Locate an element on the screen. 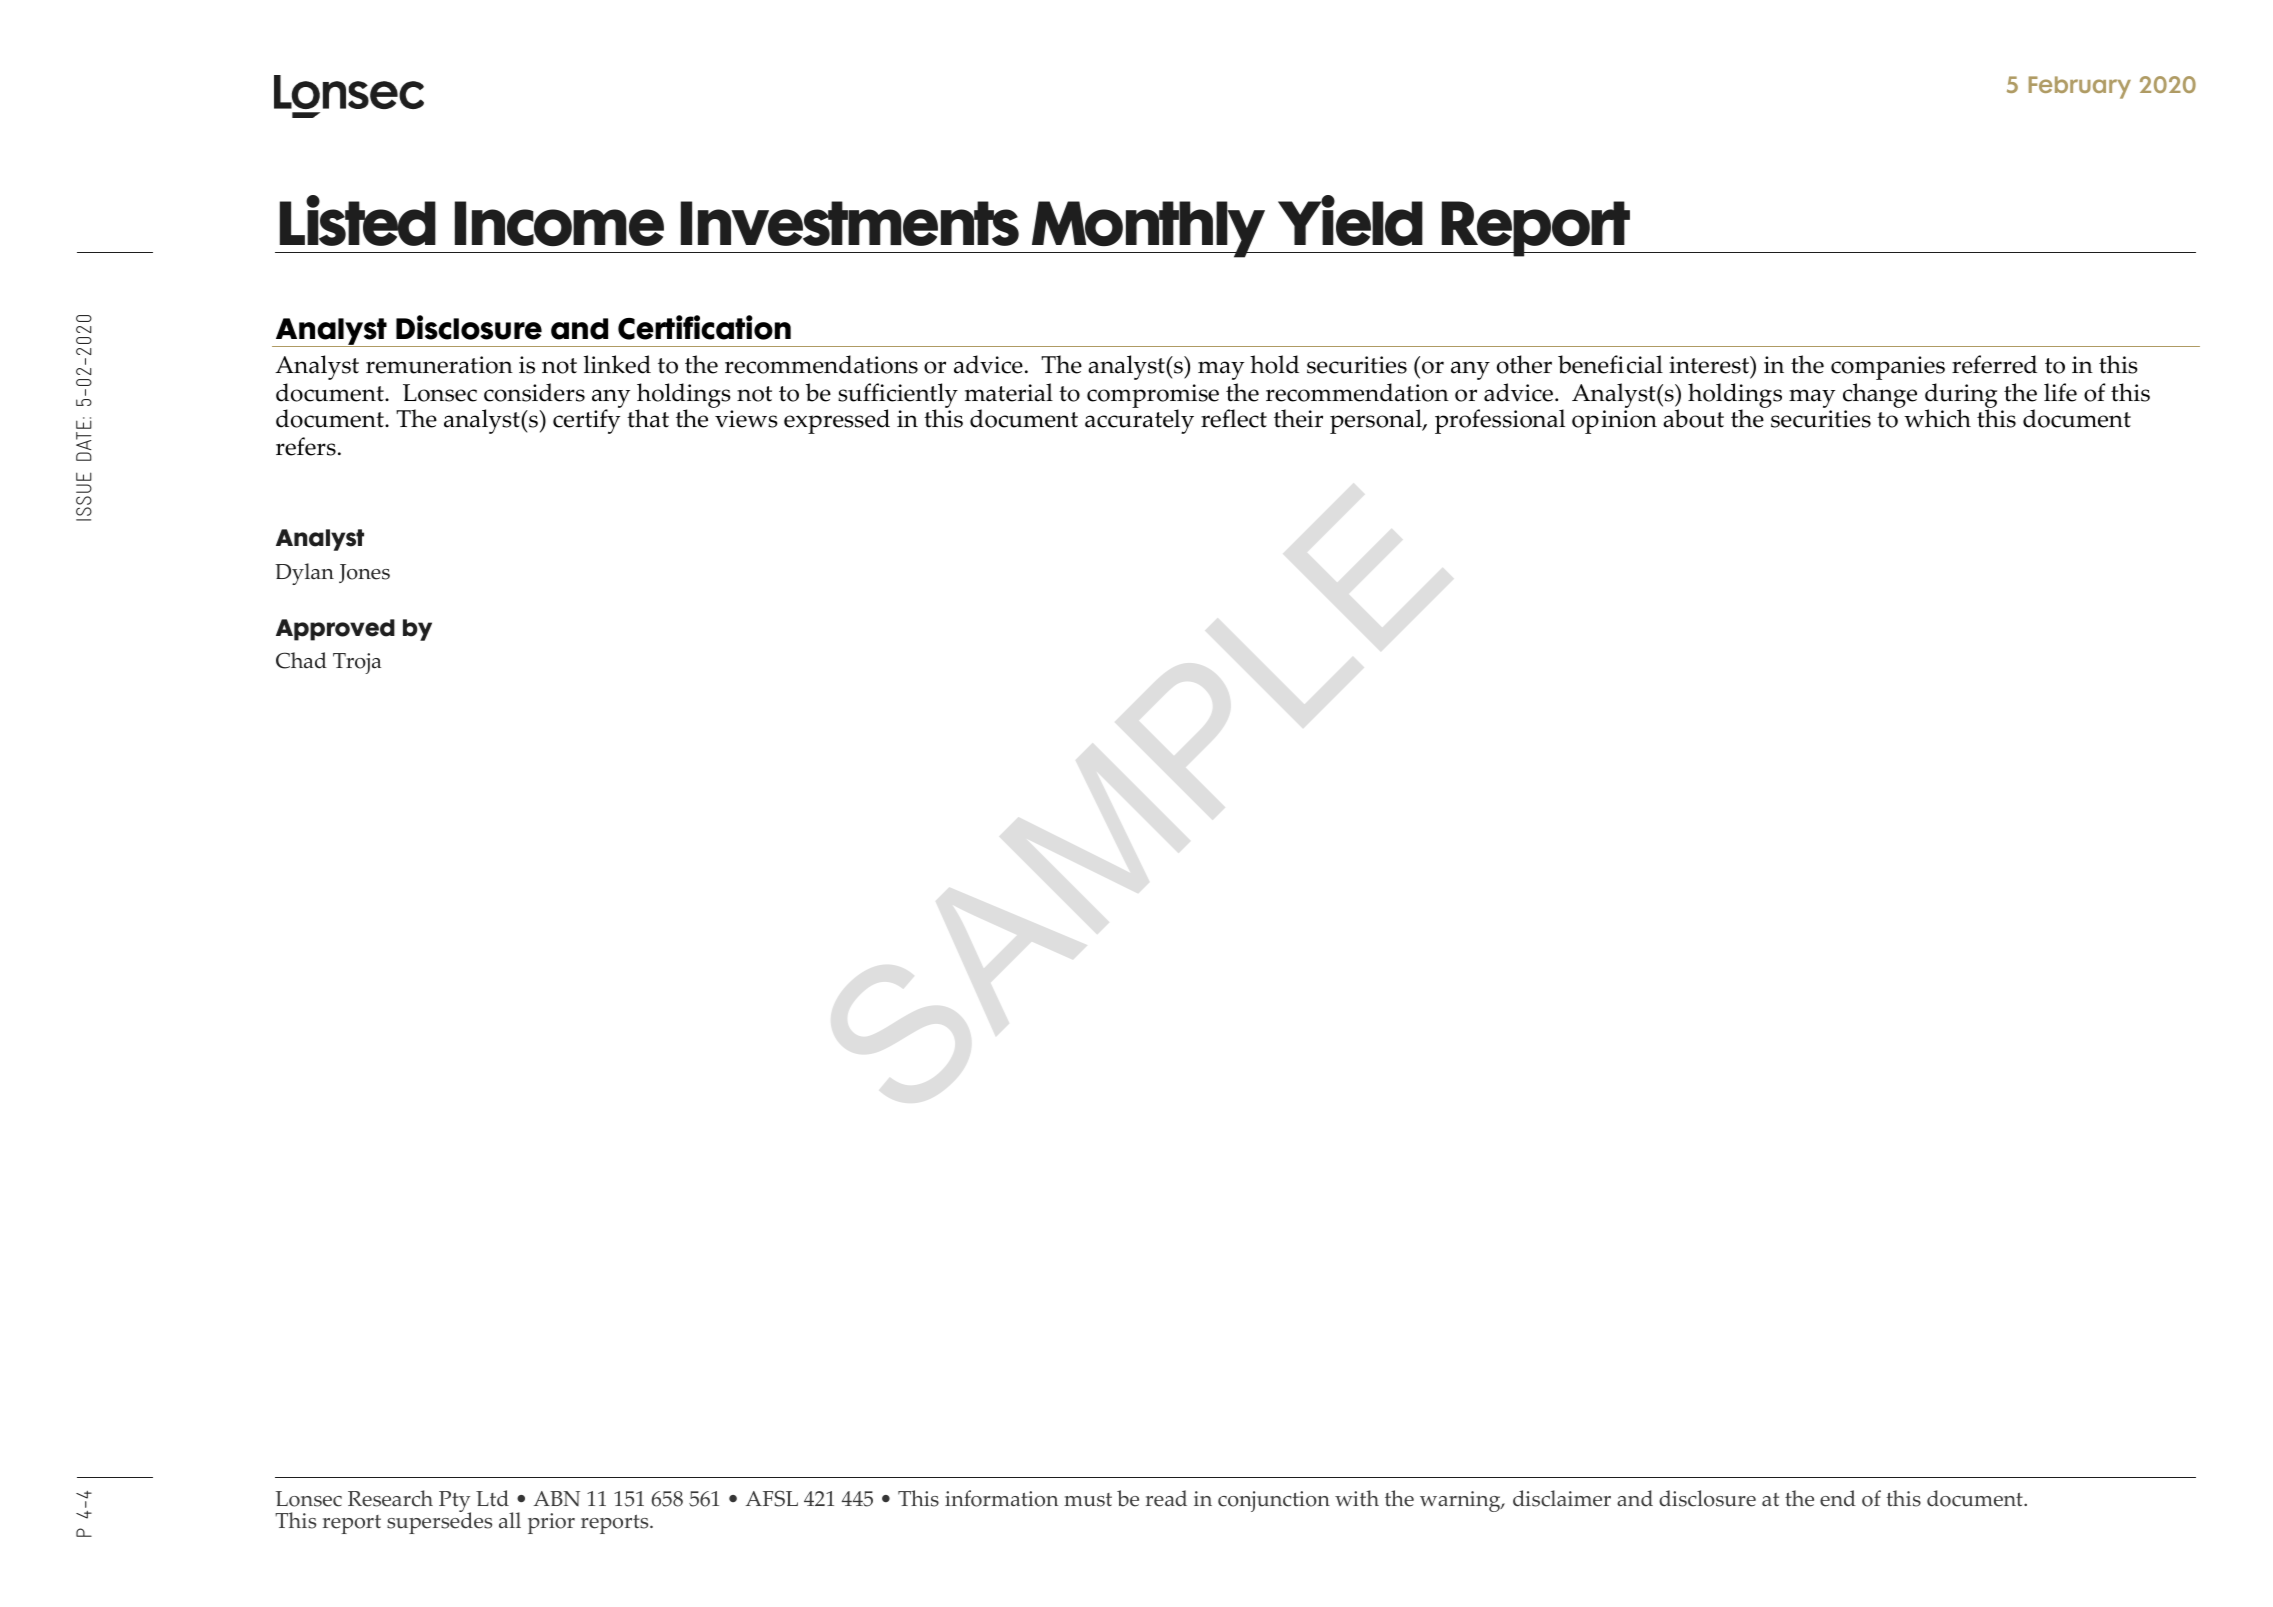 The height and width of the screenshot is (1607, 2273). about is located at coordinates (1693, 418).
